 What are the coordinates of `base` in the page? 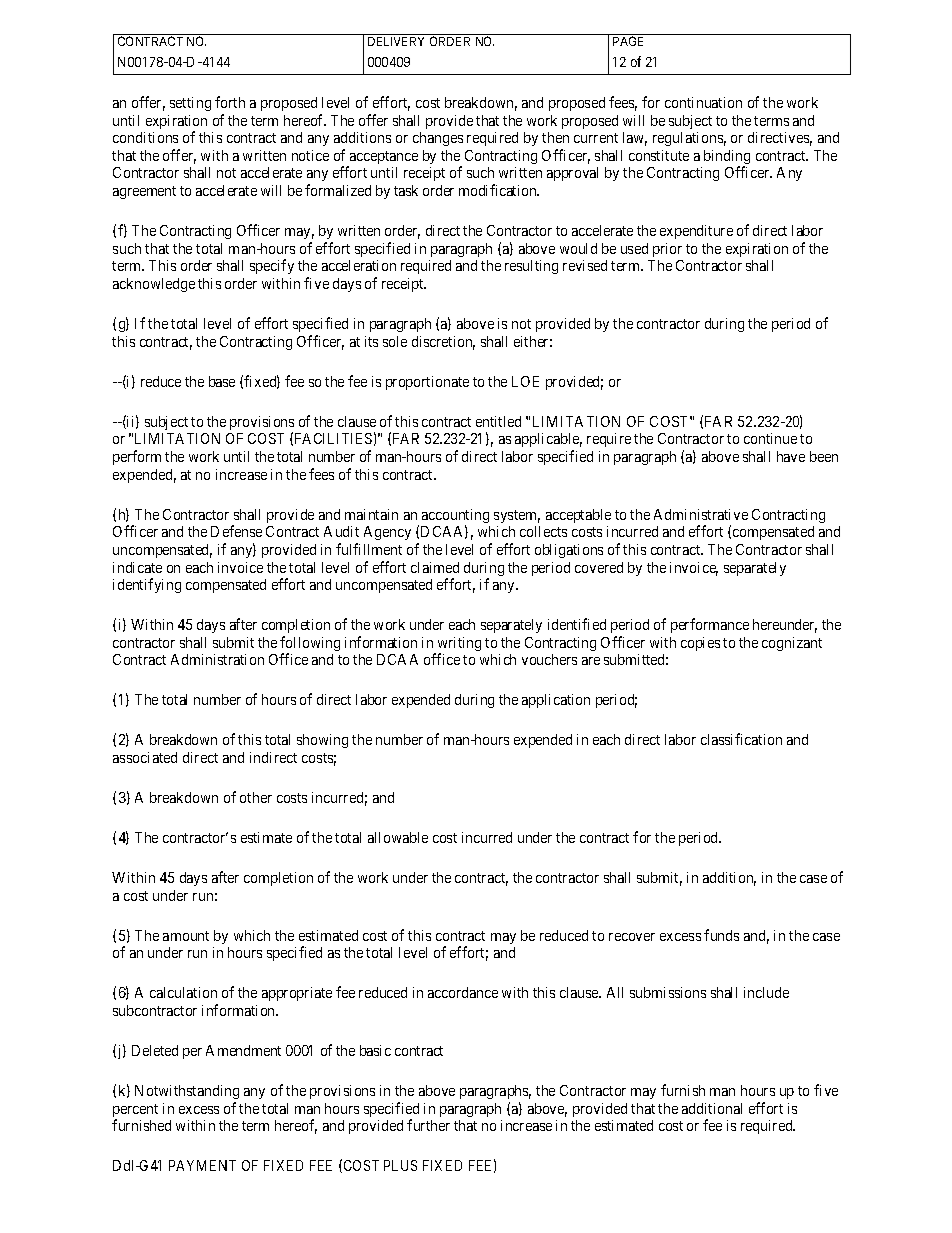 It's located at (222, 381).
